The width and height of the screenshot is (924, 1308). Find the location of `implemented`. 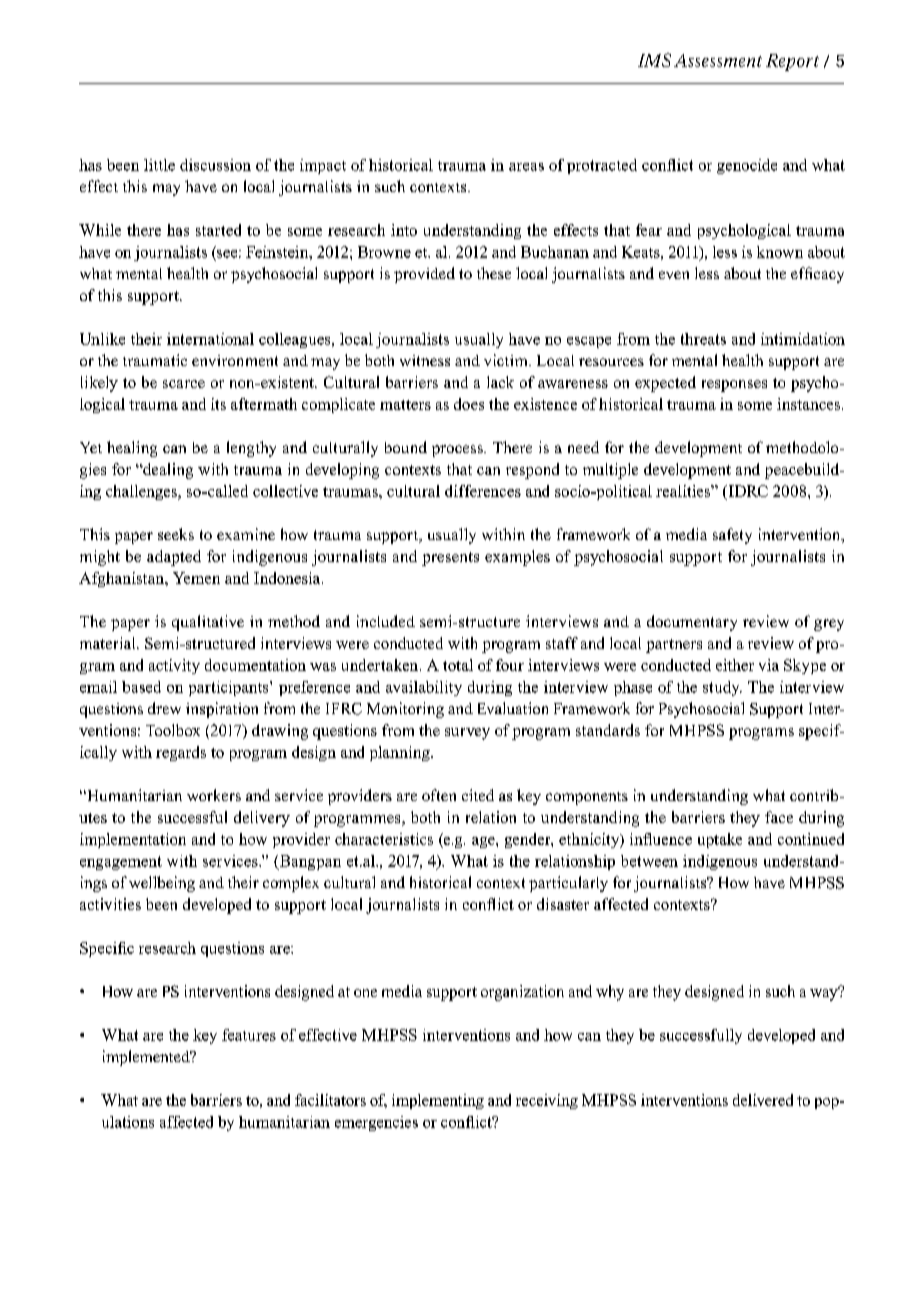

implemented is located at coordinates (147, 1058).
